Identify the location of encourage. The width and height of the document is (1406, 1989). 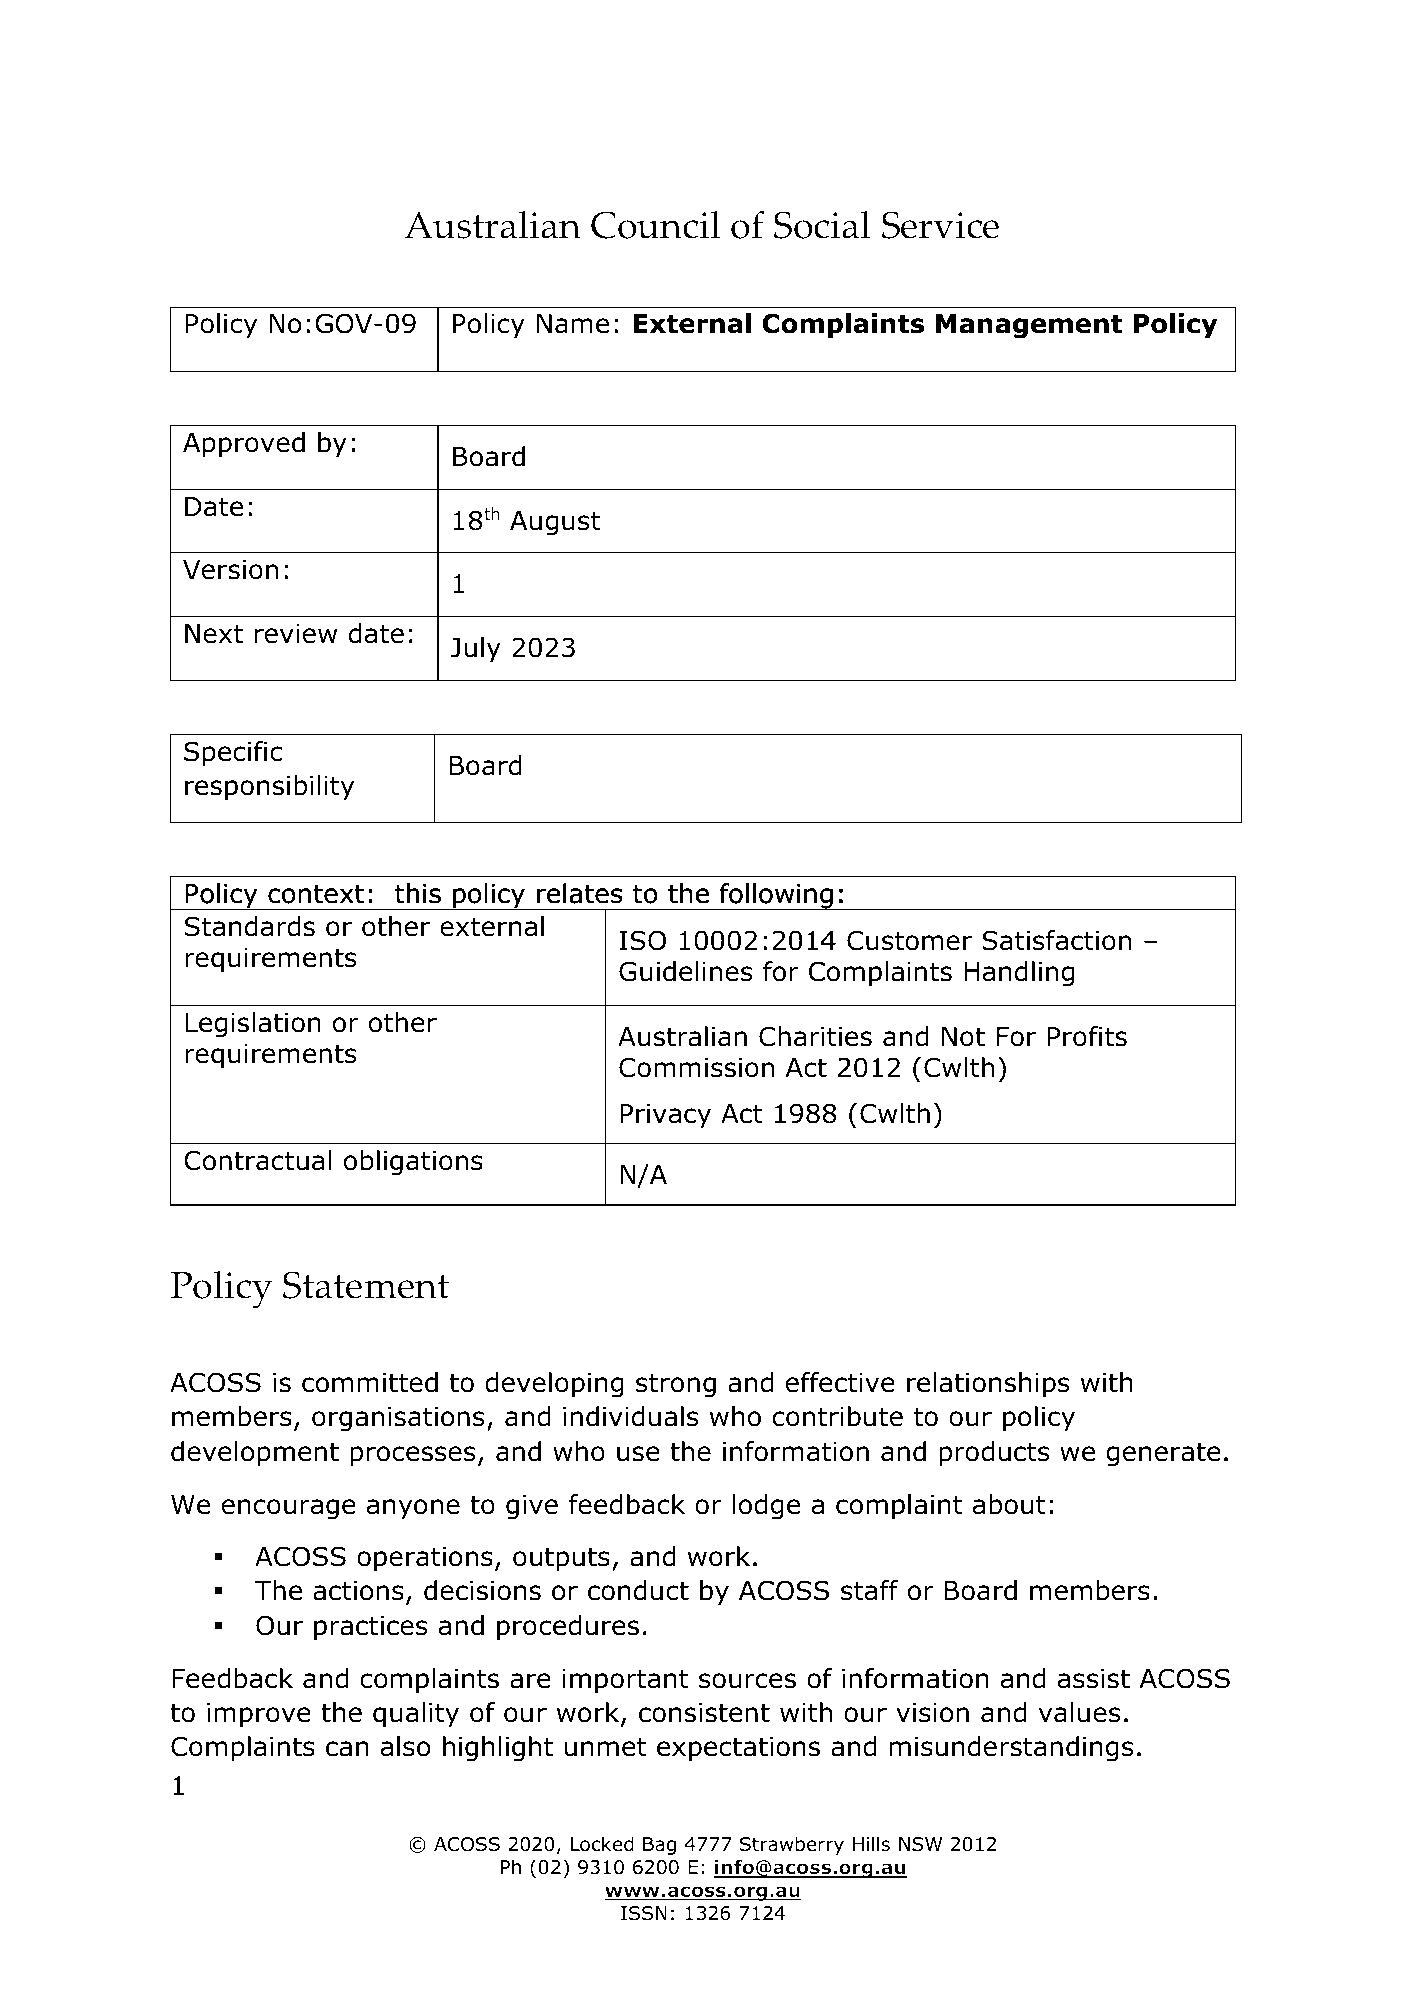
(289, 1509).
